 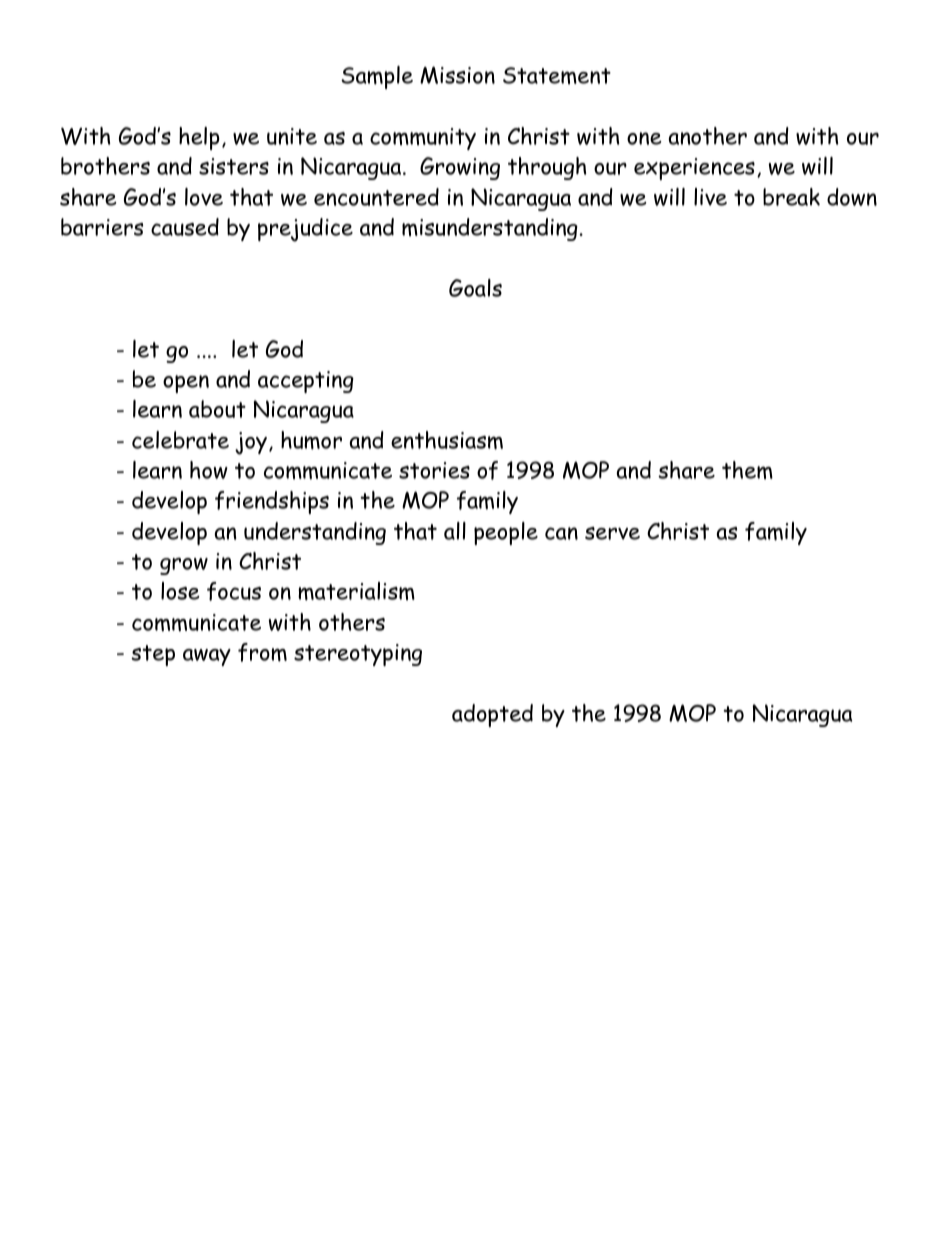 What do you see at coordinates (708, 136) in the screenshot?
I see `another` at bounding box center [708, 136].
